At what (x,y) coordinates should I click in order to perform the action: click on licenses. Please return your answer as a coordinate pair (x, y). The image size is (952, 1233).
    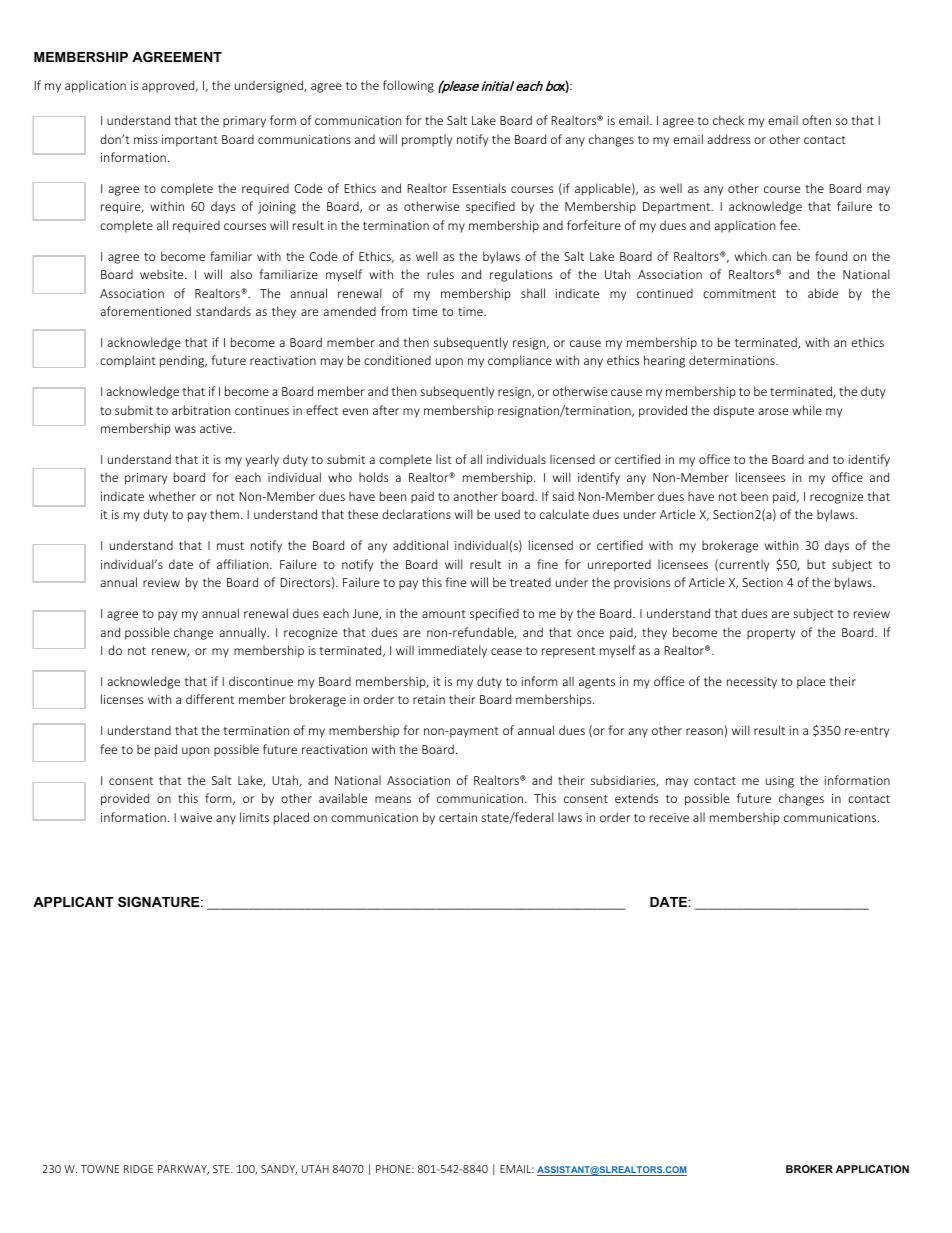
    Looking at the image, I should click on (122, 699).
